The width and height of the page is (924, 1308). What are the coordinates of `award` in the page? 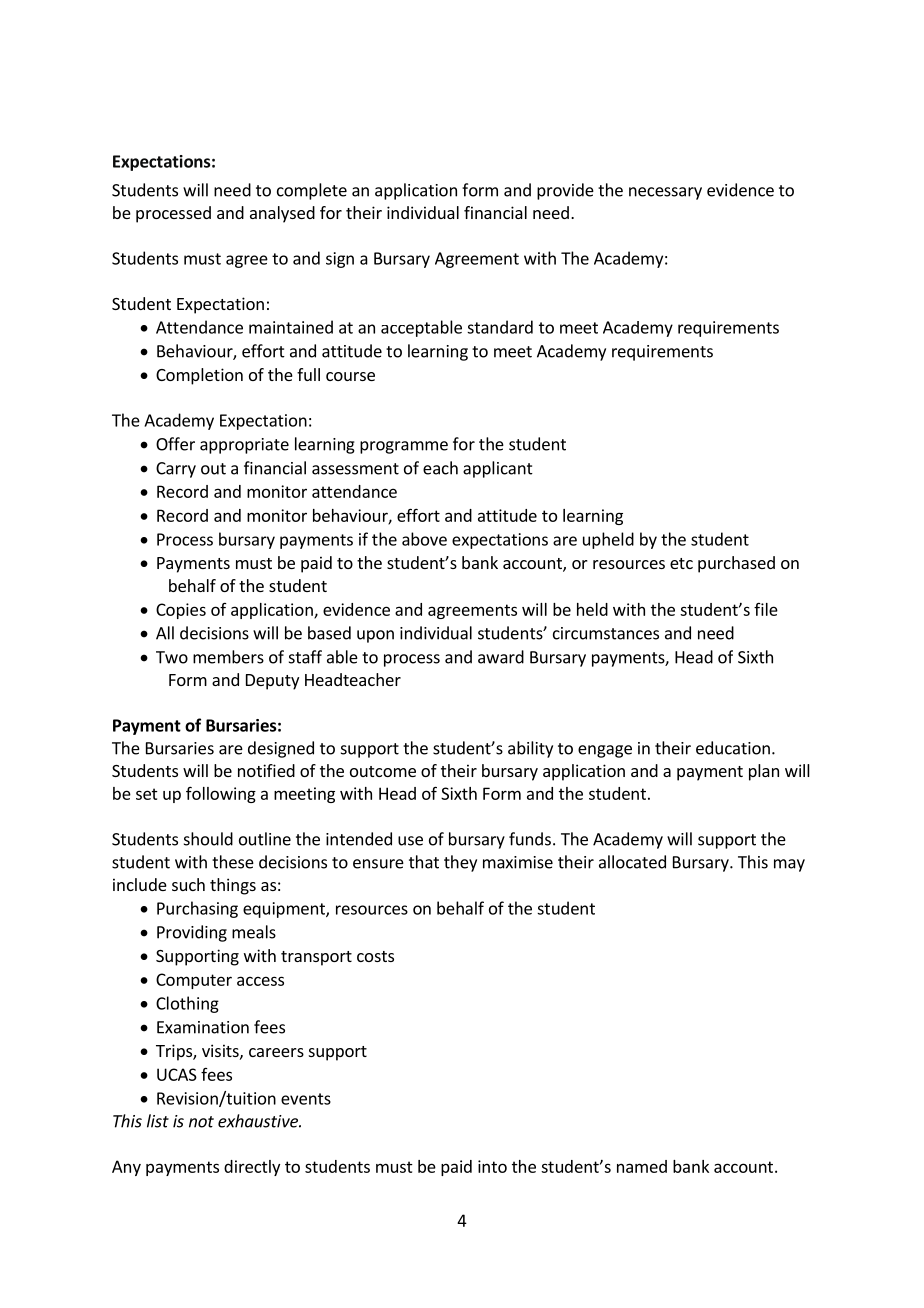 It's located at (501, 657).
